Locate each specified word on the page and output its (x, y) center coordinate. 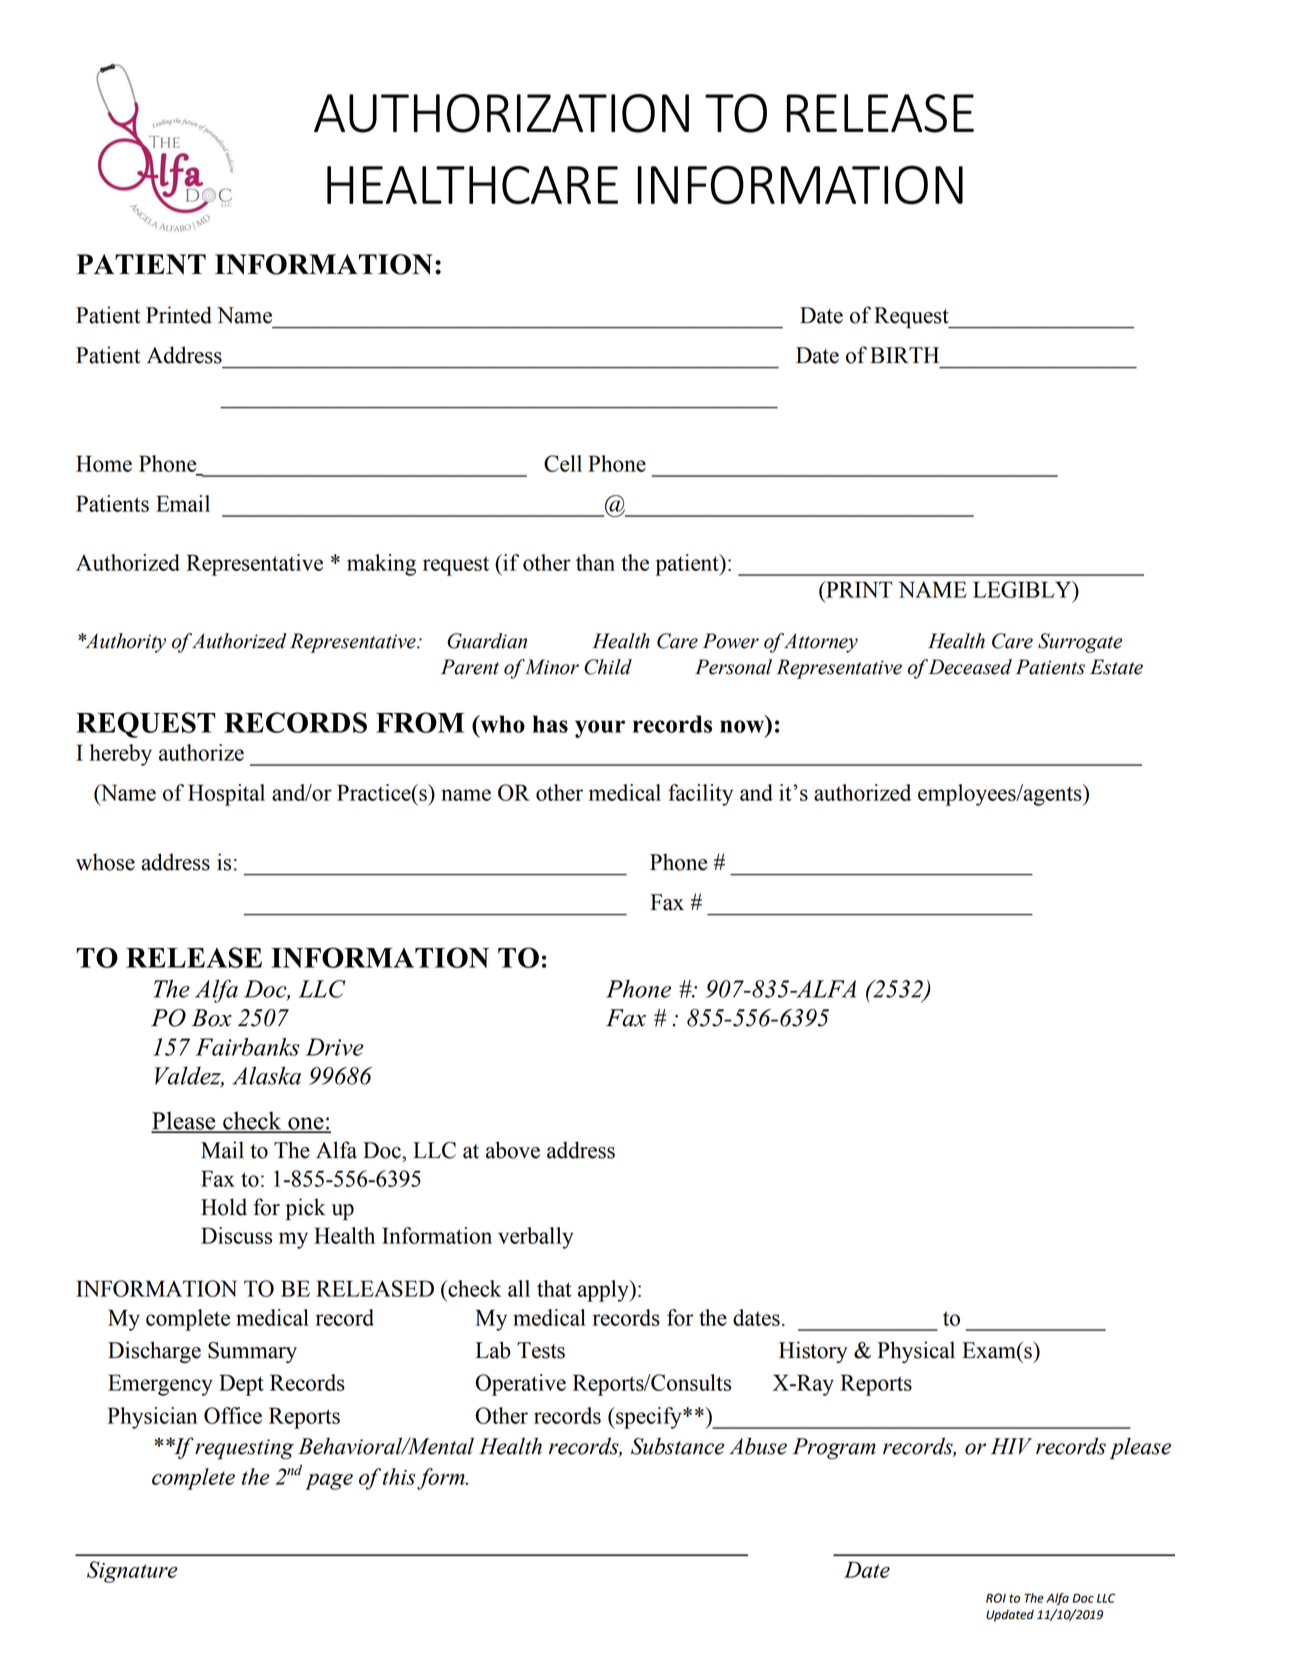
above (513, 1150)
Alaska (266, 1075)
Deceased (970, 667)
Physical (916, 1352)
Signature (132, 1572)
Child (608, 667)
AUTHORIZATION (501, 113)
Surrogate (1080, 643)
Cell (563, 463)
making (381, 565)
